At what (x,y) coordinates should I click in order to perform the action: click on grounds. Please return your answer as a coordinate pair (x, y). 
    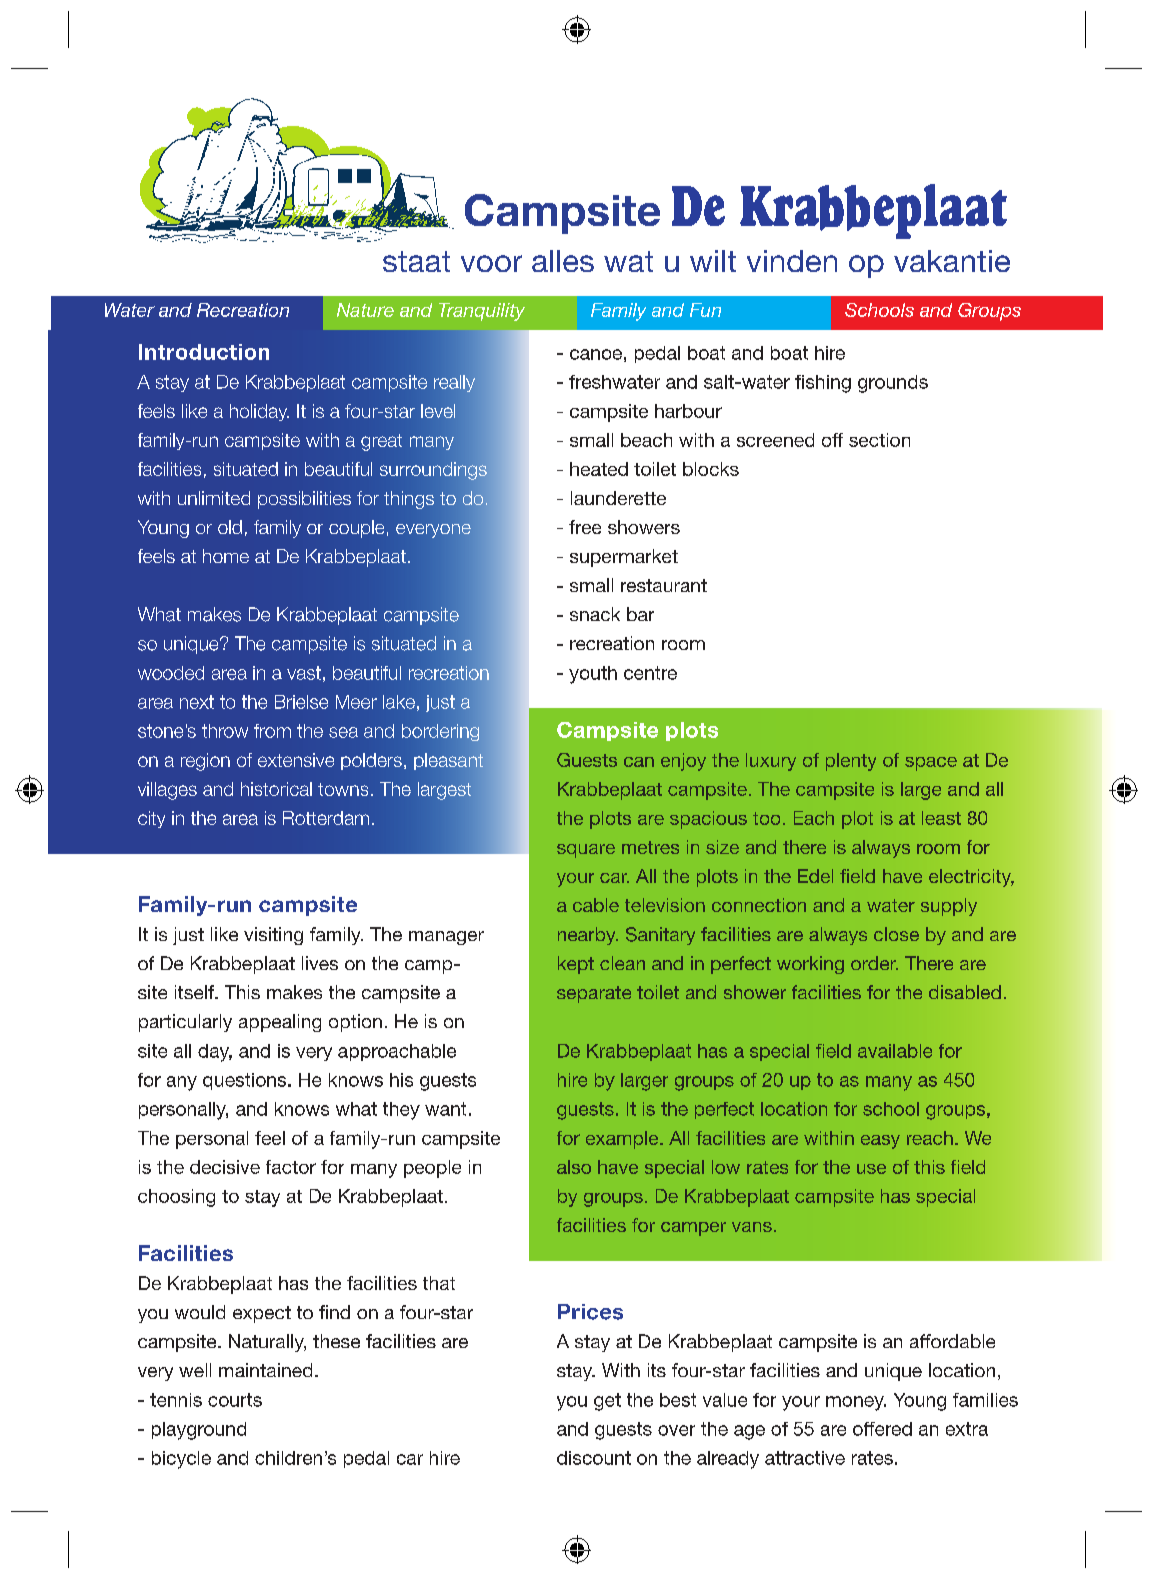
    Looking at the image, I should click on (893, 384).
